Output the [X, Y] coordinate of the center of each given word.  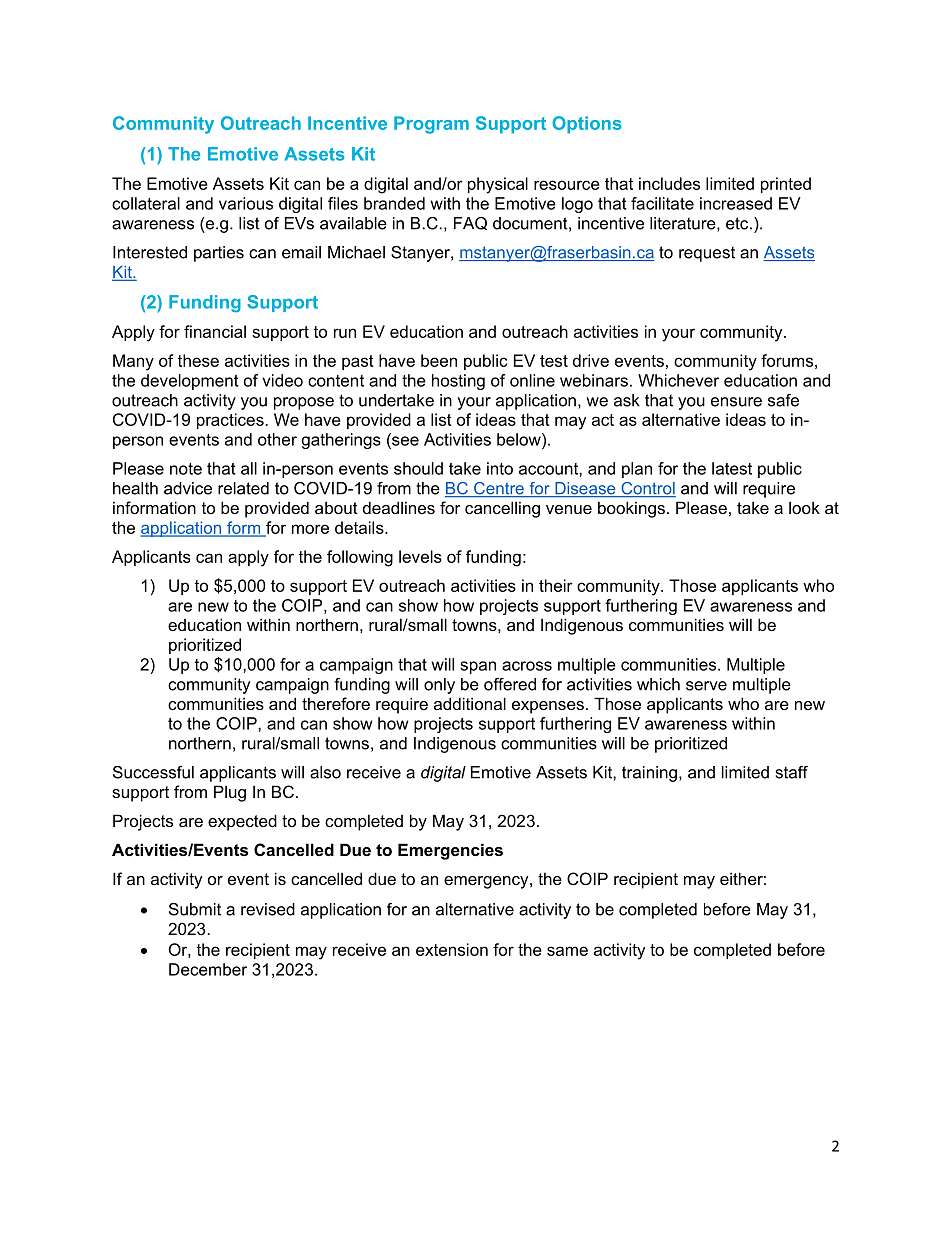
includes [669, 183]
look [804, 507]
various [246, 203]
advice [188, 488]
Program [431, 125]
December [208, 969]
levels [420, 556]
